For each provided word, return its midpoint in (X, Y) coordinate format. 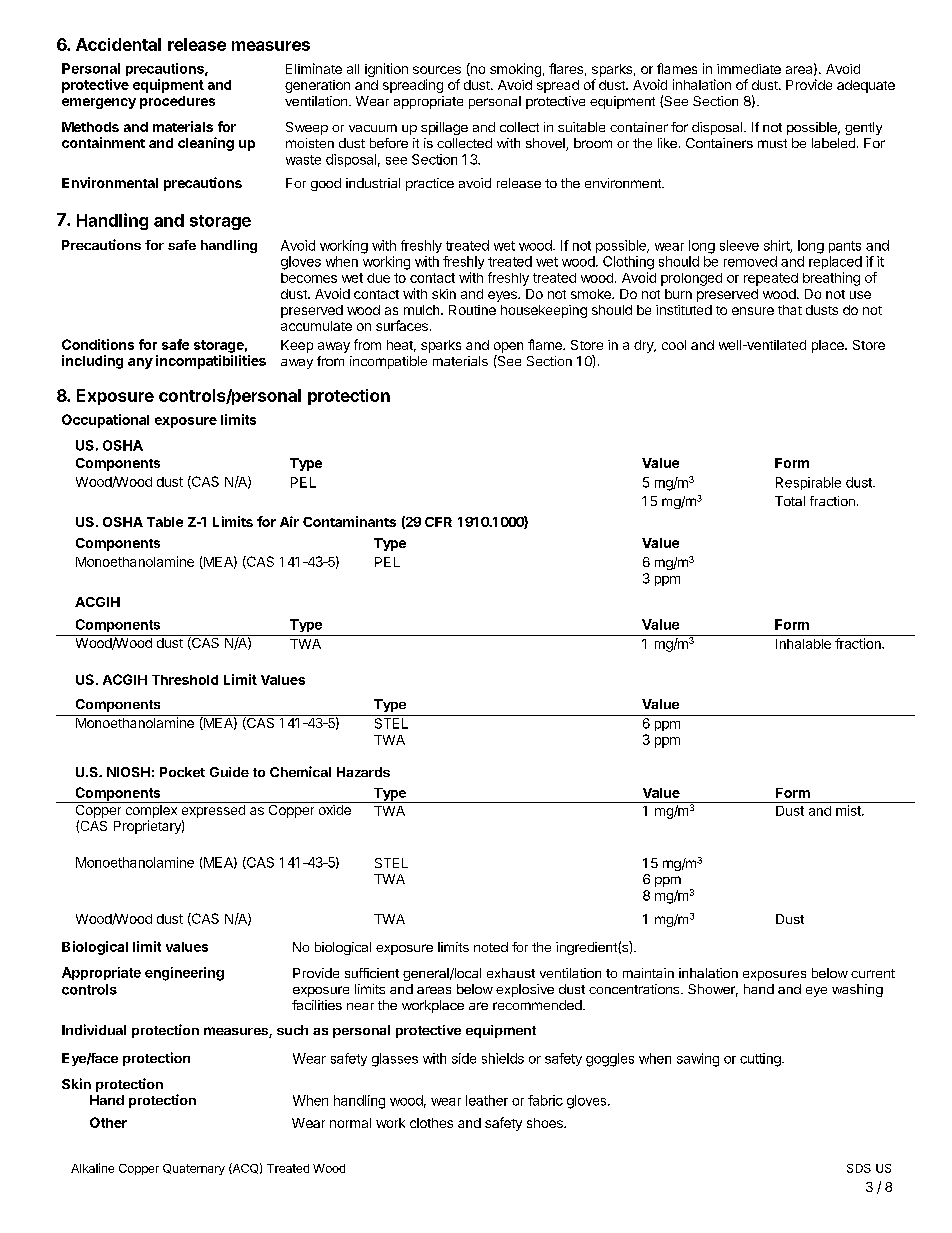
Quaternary (194, 1169)
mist (849, 810)
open (508, 347)
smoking (515, 70)
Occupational (105, 421)
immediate (749, 69)
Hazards (363, 772)
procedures (177, 102)
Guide (229, 772)
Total (790, 501)
